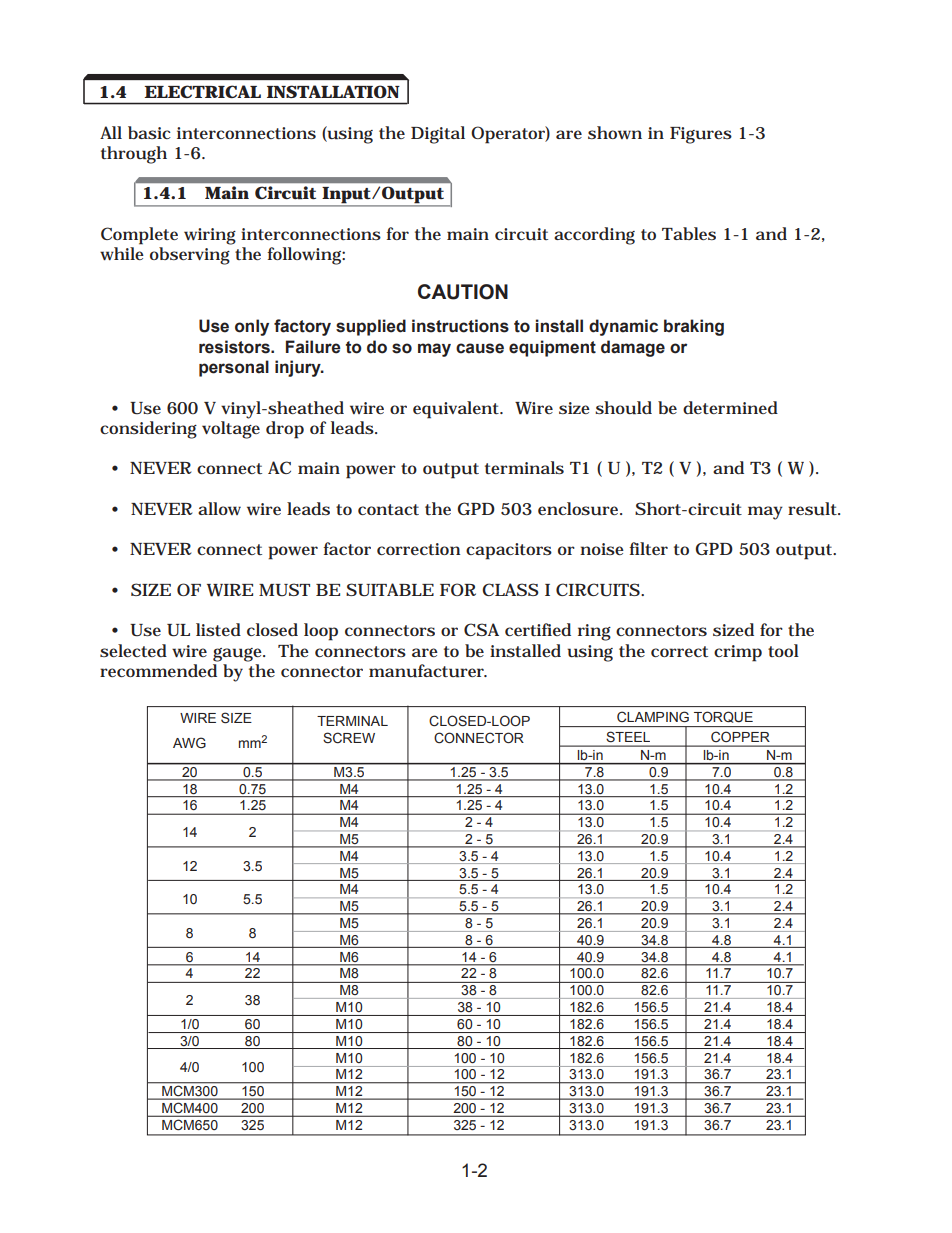 The height and width of the screenshot is (1233, 952). I want to click on Tables, so click(689, 233).
